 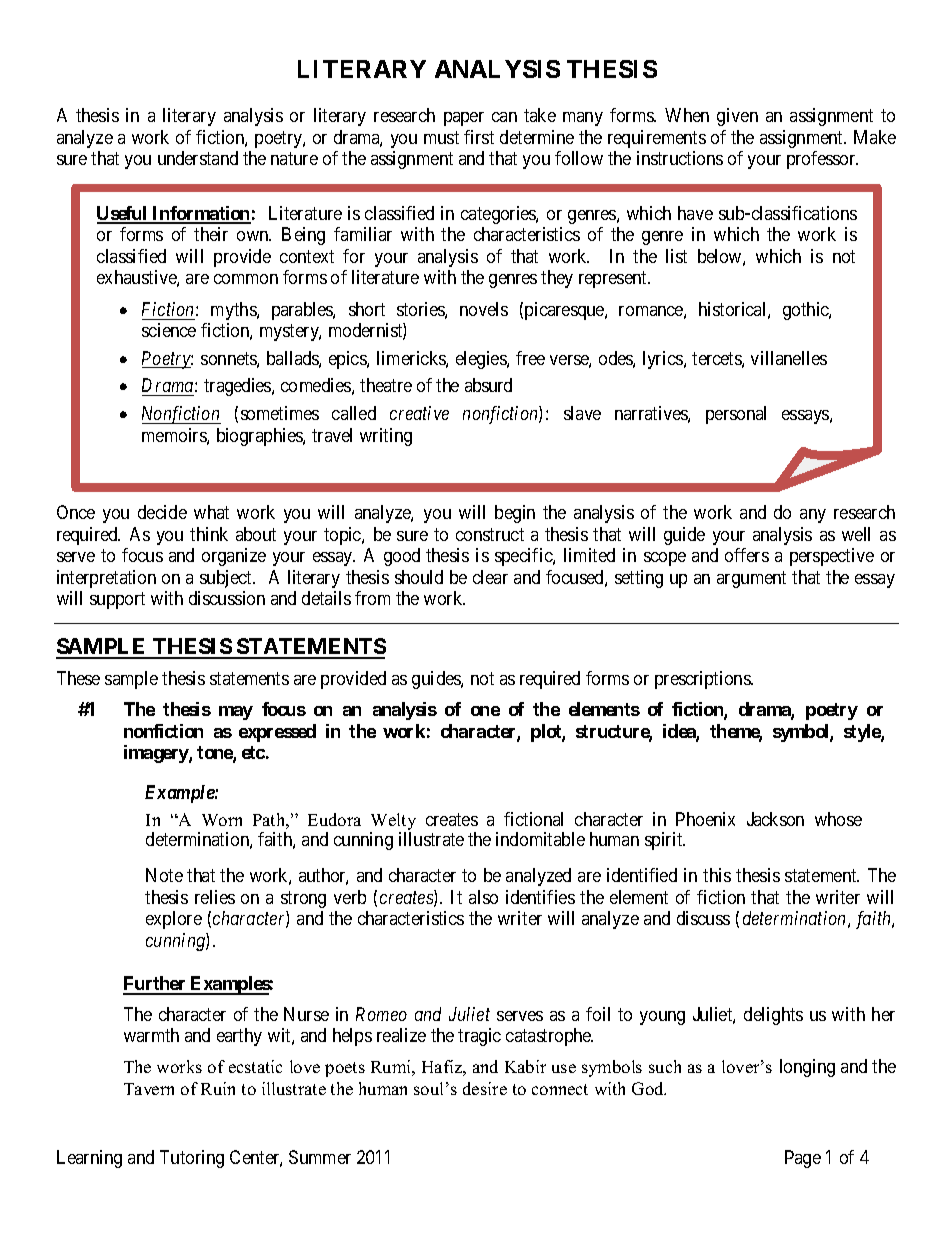 What do you see at coordinates (490, 577) in the screenshot?
I see `clear` at bounding box center [490, 577].
